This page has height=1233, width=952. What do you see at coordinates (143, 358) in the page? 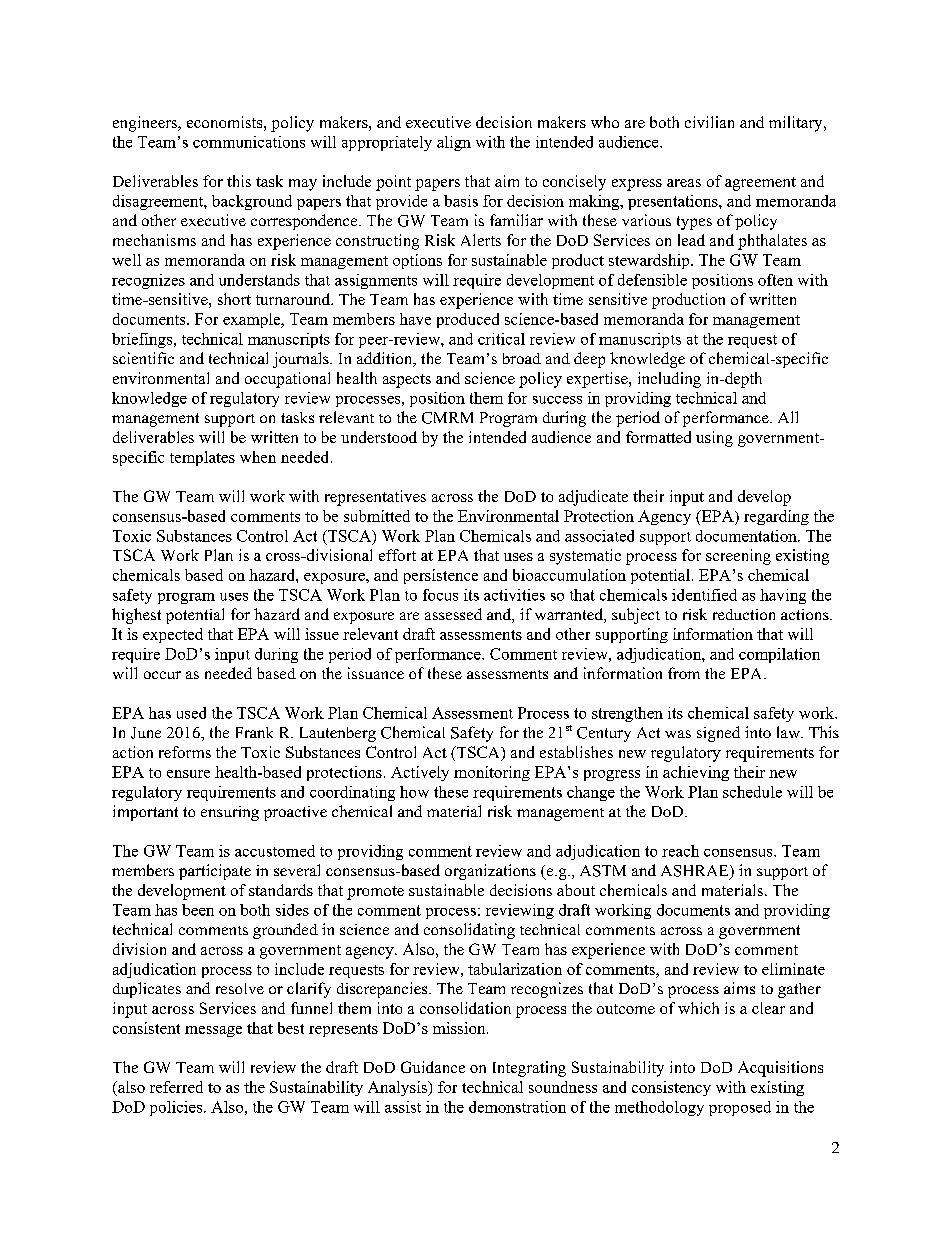
I see `scientific` at bounding box center [143, 358].
